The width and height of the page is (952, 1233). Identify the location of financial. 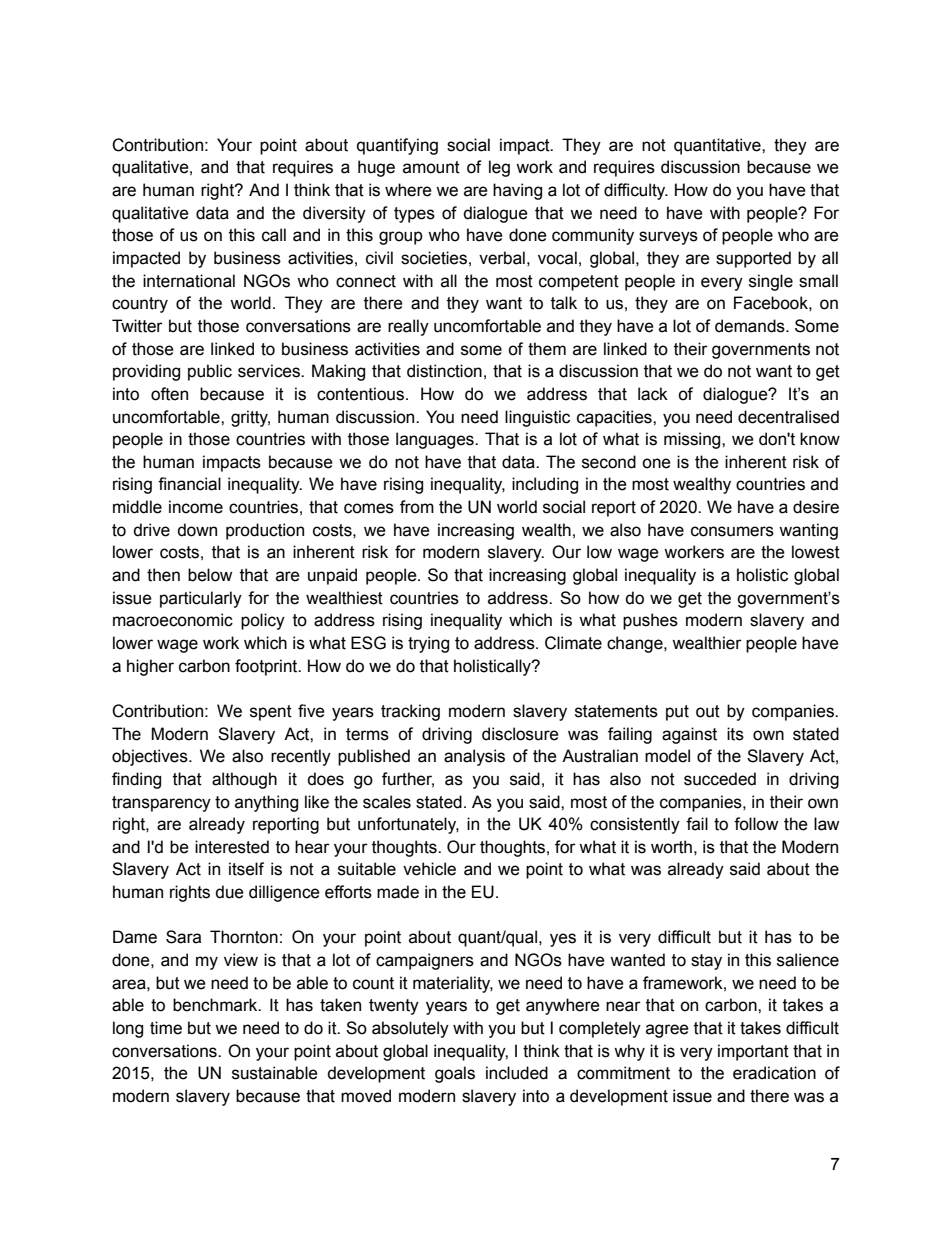
(189, 484).
